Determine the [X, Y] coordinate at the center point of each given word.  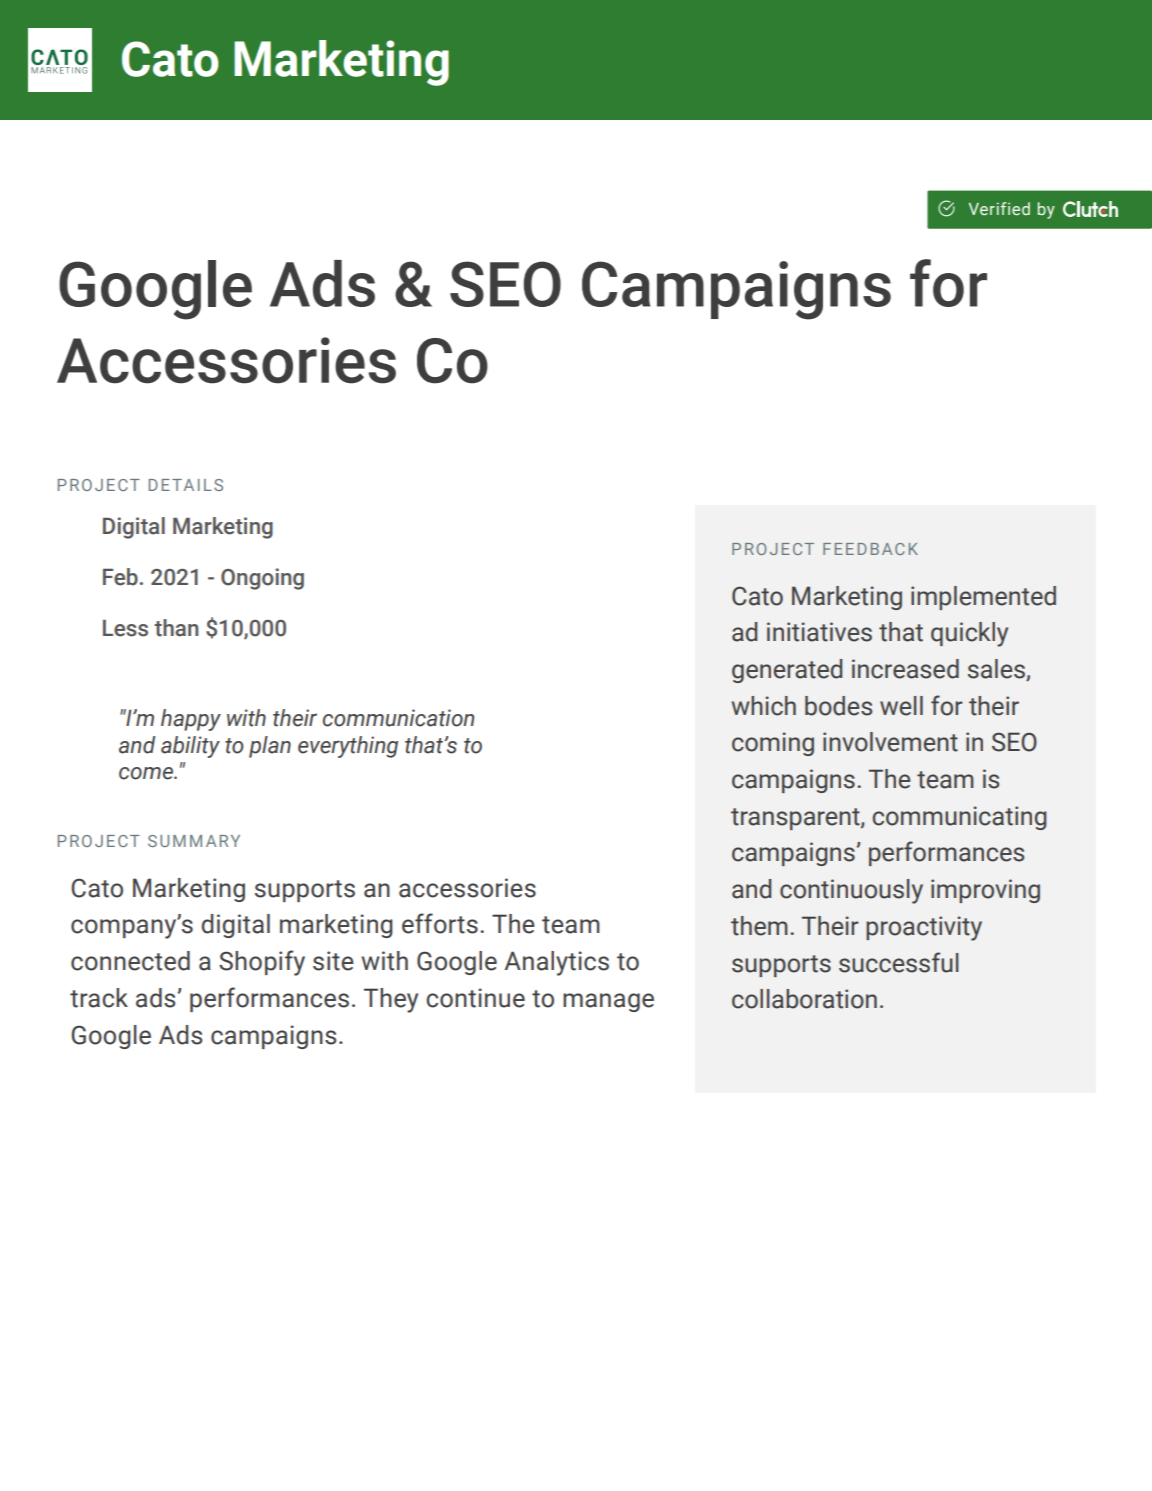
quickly [969, 634]
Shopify [262, 963]
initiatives [819, 632]
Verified [999, 208]
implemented [983, 598]
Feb [120, 577]
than [176, 628]
